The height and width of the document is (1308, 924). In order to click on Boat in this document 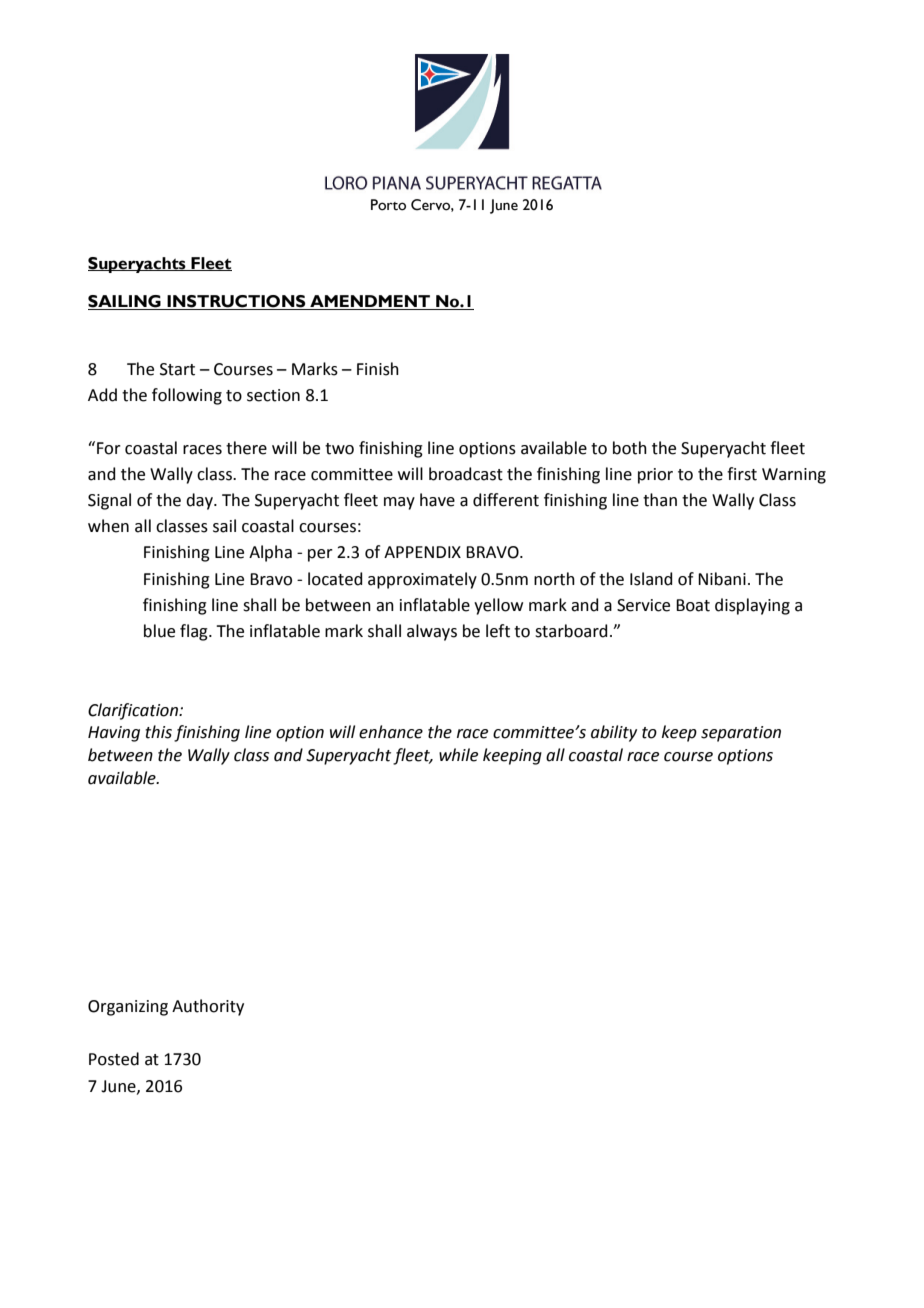, I will do `click(693, 605)`.
